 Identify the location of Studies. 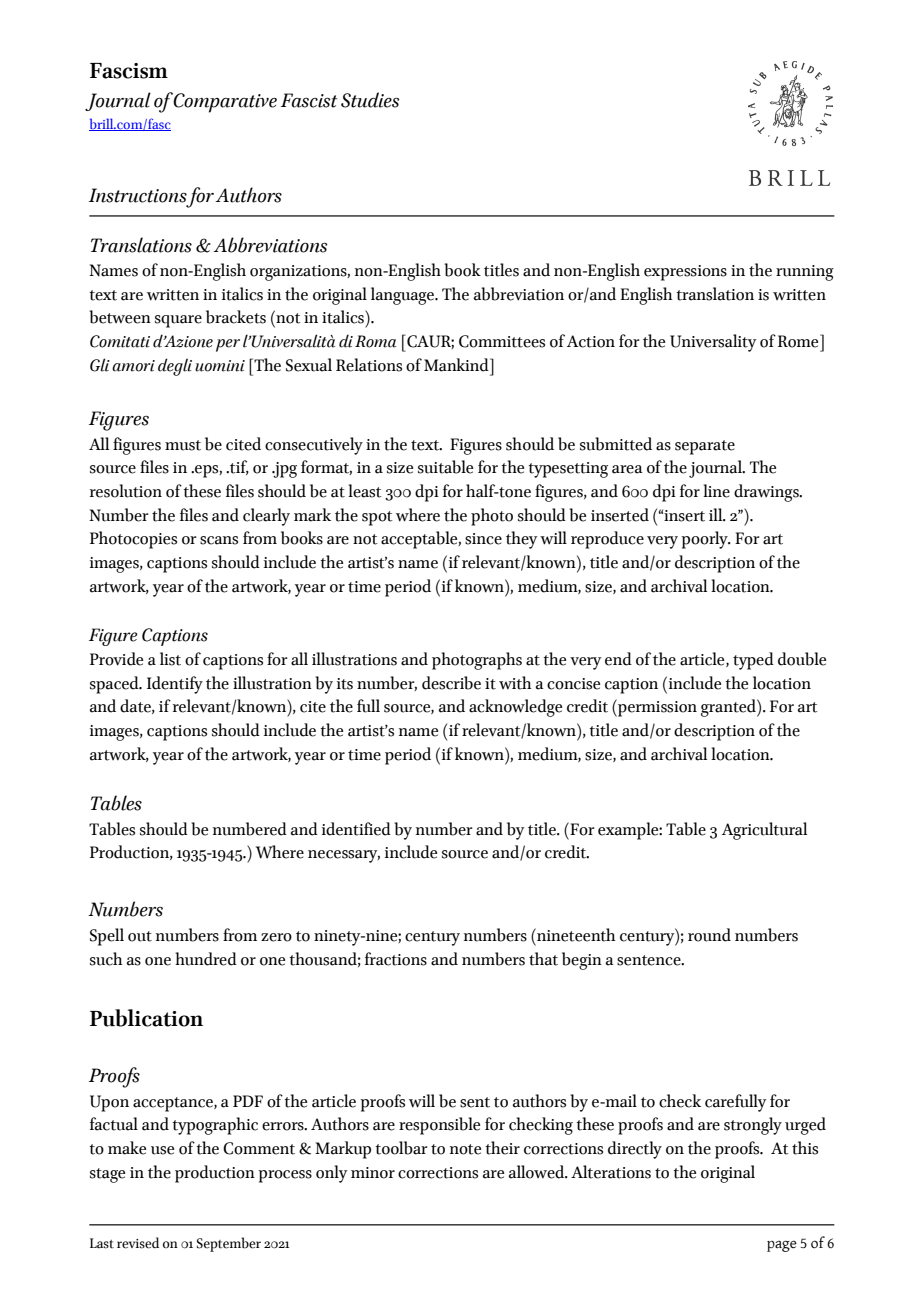
(370, 100).
